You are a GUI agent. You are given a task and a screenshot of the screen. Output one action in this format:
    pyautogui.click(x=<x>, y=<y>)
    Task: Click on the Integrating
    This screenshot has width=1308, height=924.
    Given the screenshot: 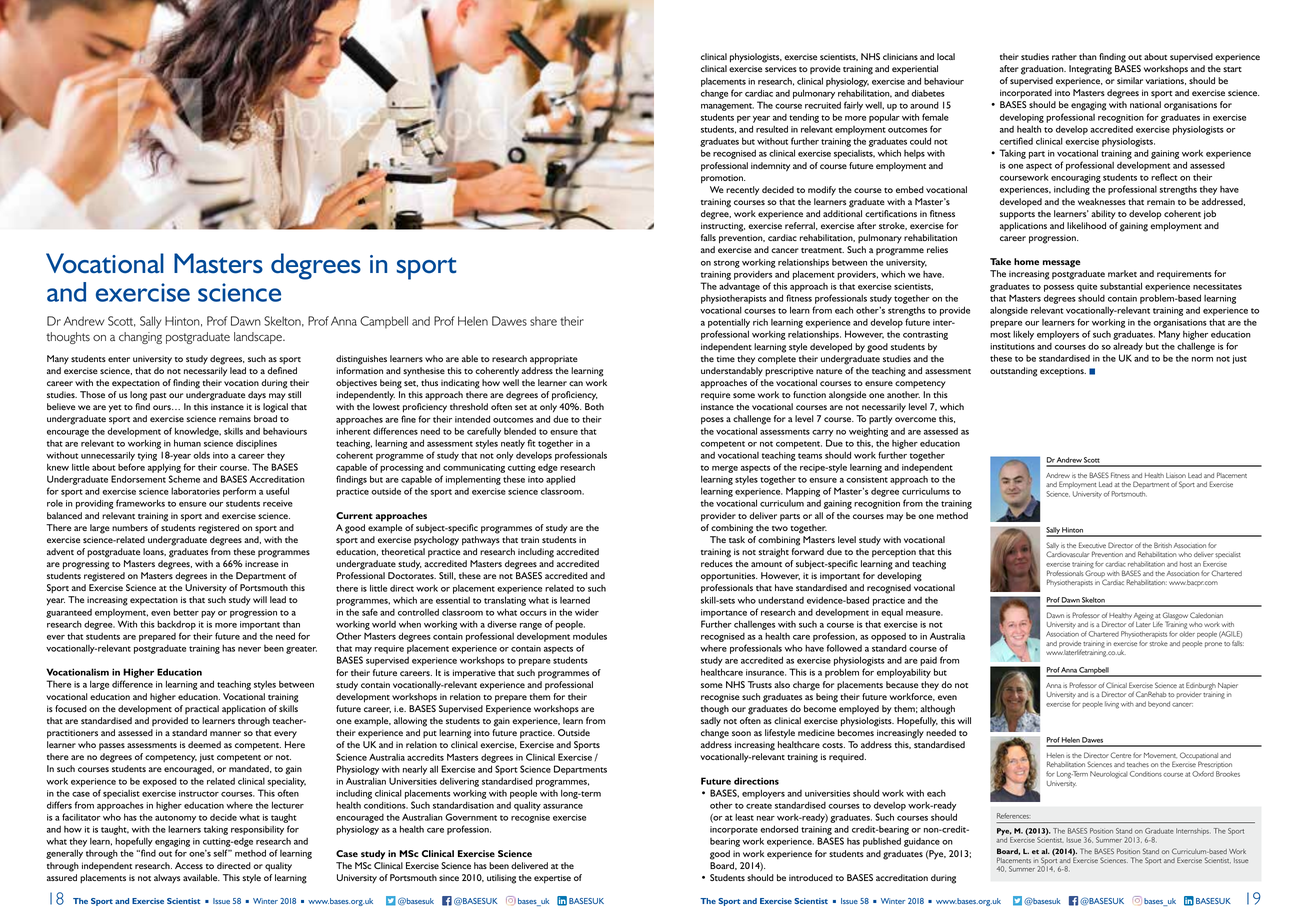 What is the action you would take?
    pyautogui.click(x=1090, y=70)
